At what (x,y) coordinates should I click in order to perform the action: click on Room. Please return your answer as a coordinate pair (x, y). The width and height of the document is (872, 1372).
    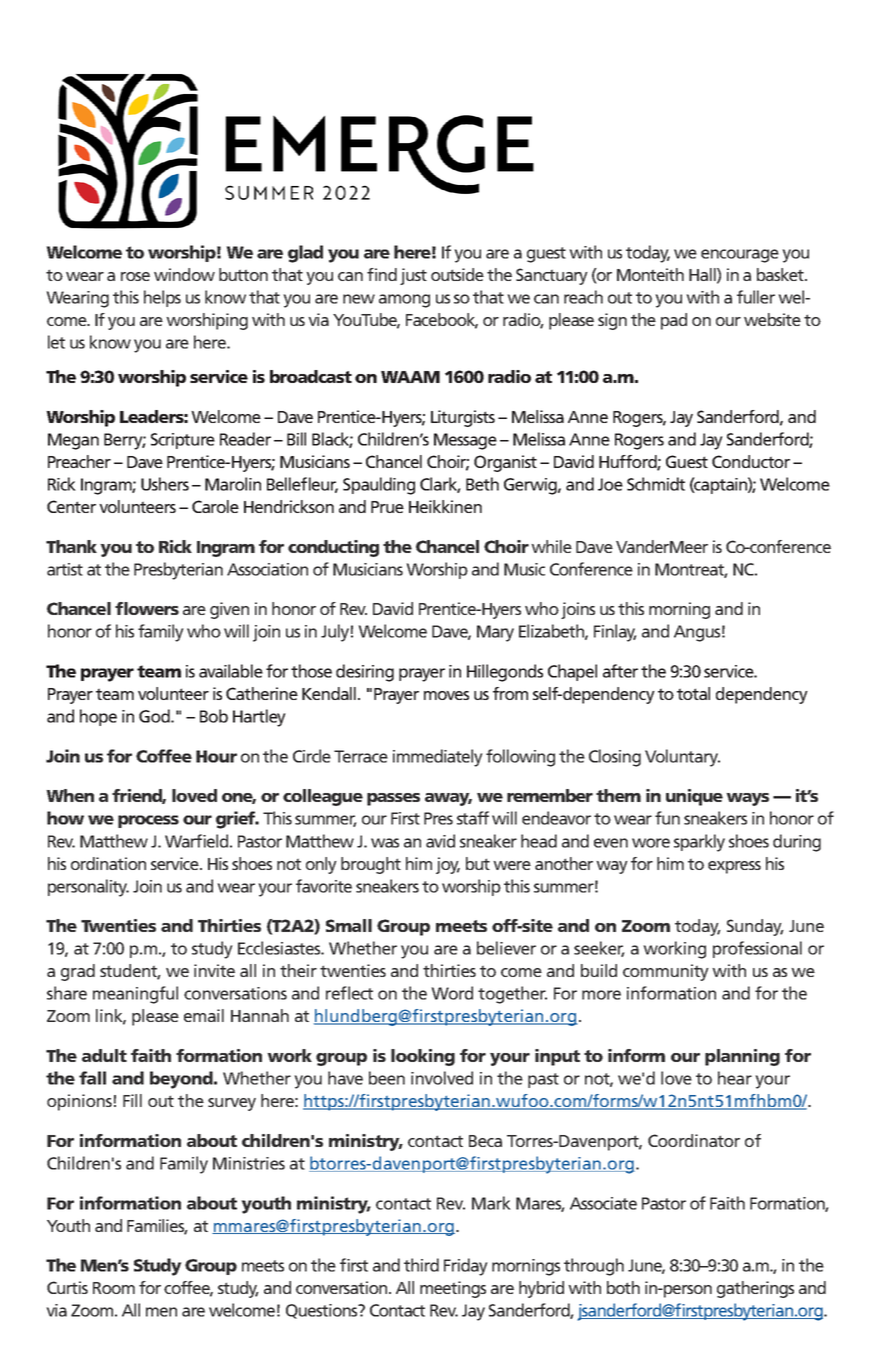
    Looking at the image, I should click on (114, 1288).
